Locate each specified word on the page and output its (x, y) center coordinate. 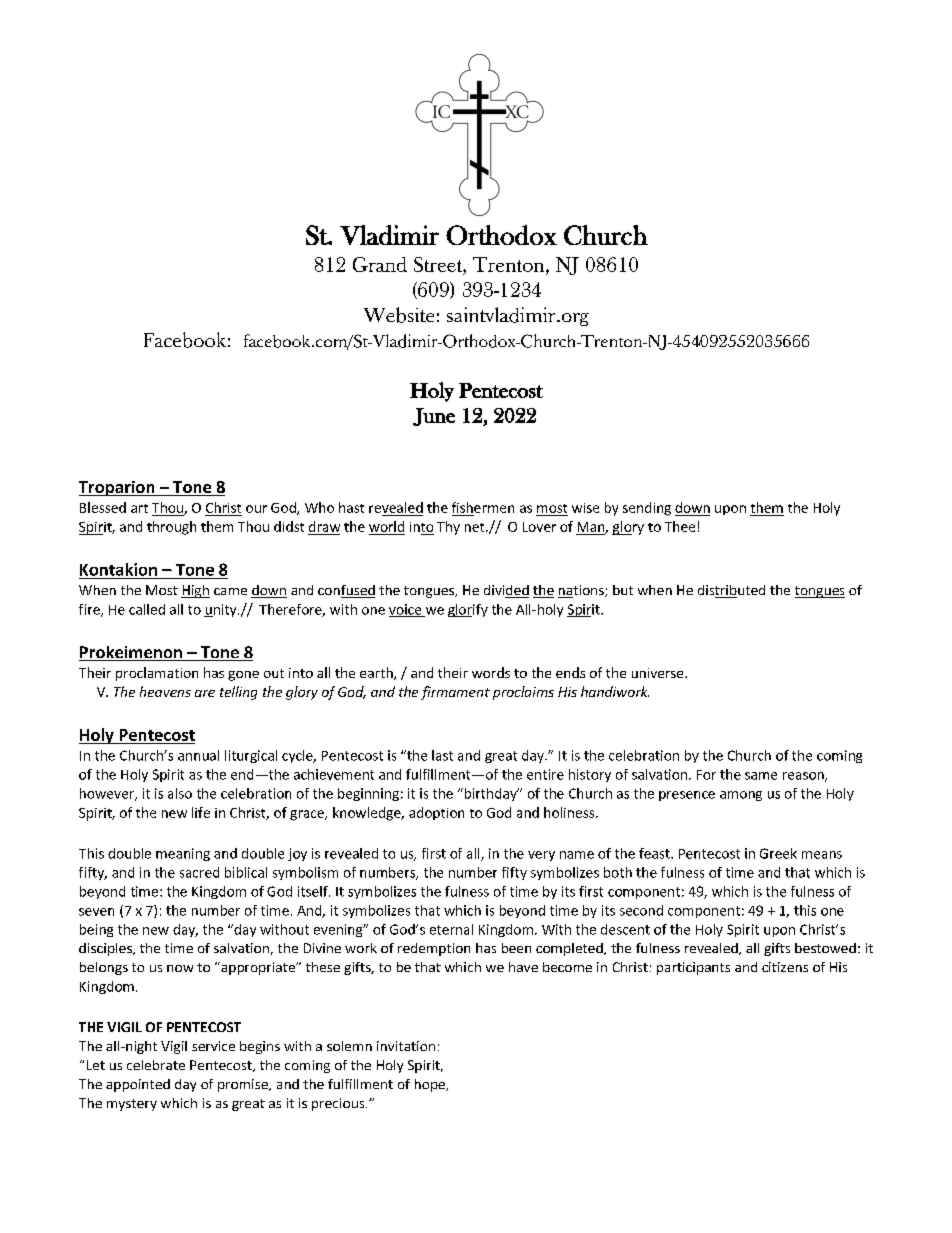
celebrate (156, 1065)
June (434, 417)
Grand (380, 264)
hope (431, 1085)
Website (399, 315)
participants (693, 968)
